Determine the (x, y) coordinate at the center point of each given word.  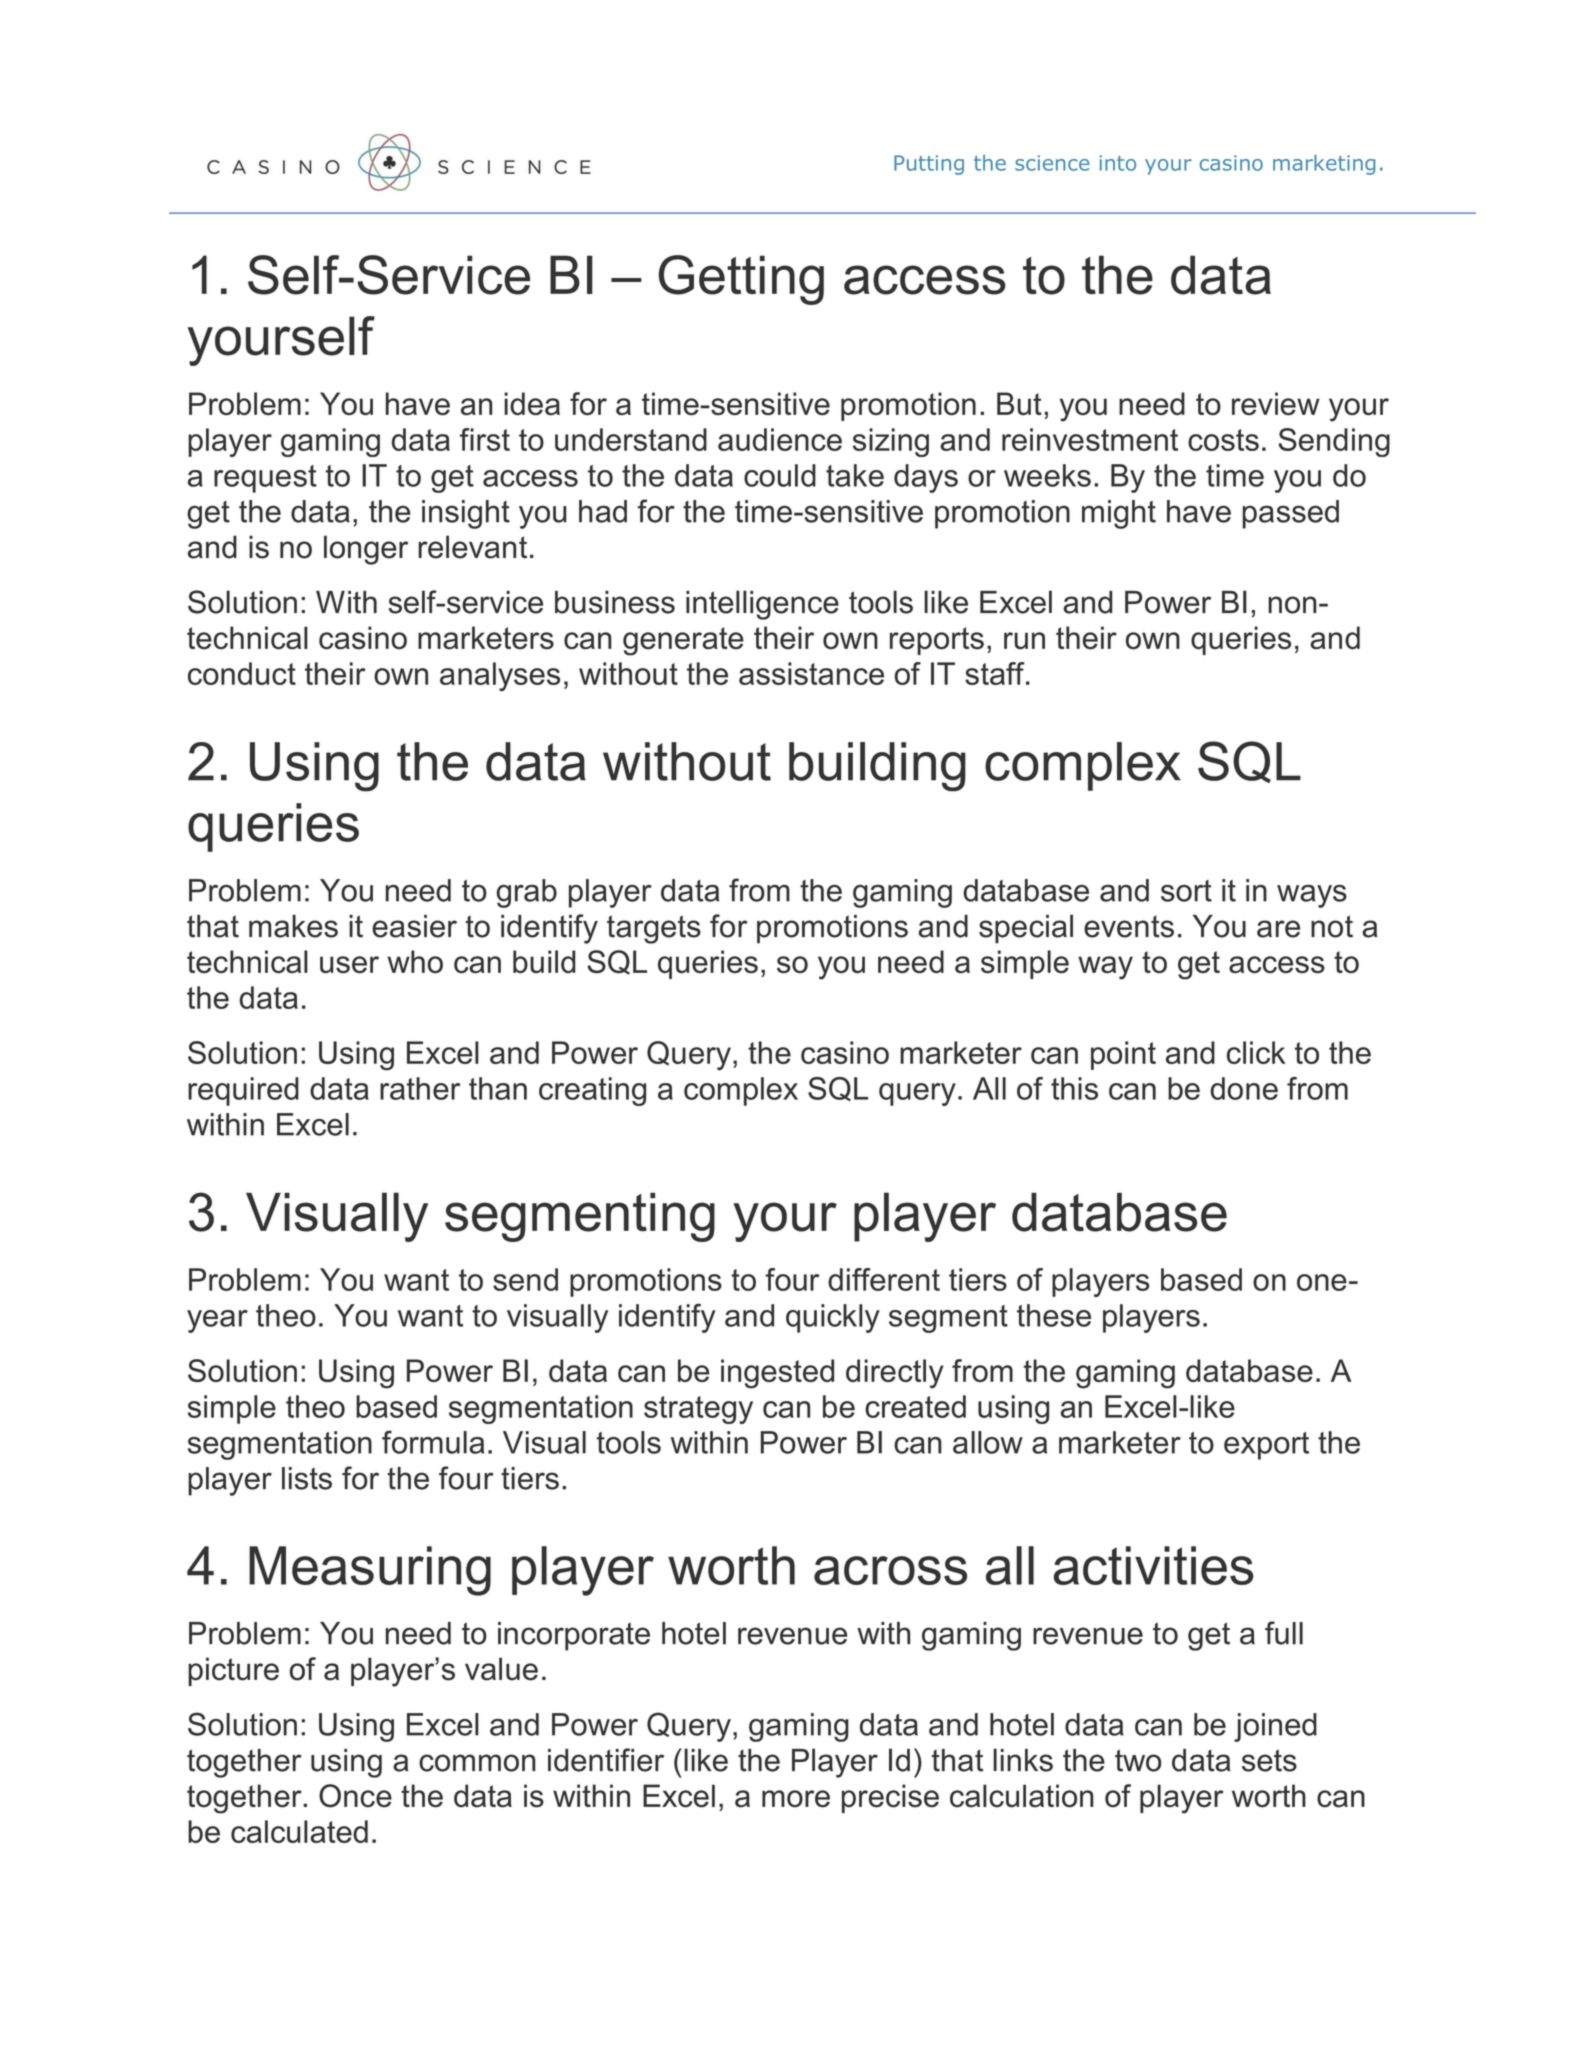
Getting (741, 280)
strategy (698, 1410)
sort (1186, 891)
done (1244, 1088)
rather (420, 1088)
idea (532, 403)
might (1119, 514)
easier (414, 926)
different (884, 1279)
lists (307, 1478)
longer (366, 550)
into (1118, 163)
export (1266, 1446)
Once (355, 1796)
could (780, 475)
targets (654, 929)
